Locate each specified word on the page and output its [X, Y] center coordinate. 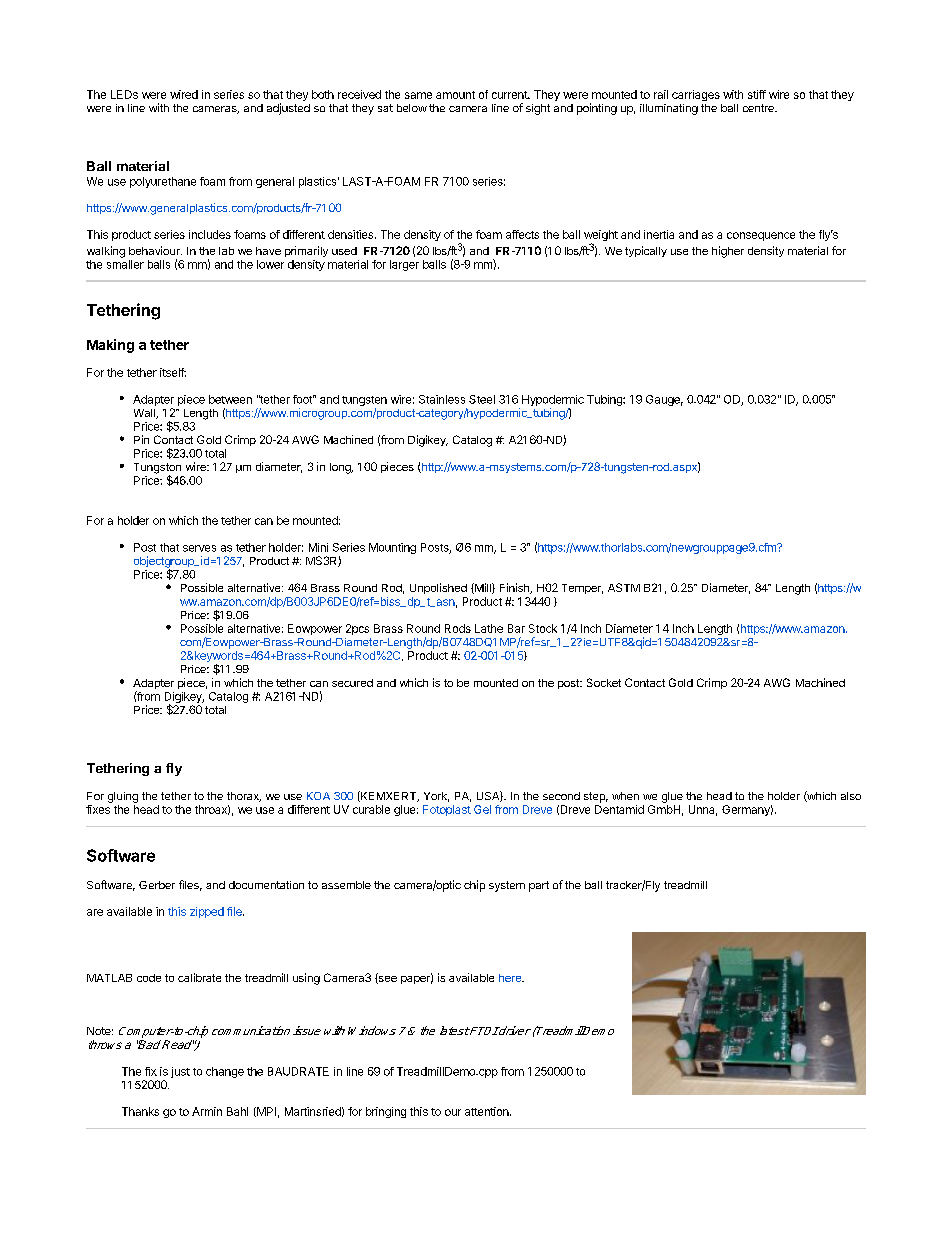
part [539, 886]
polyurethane [163, 182]
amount [455, 95]
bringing [386, 1112]
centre [759, 108]
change [225, 1072]
